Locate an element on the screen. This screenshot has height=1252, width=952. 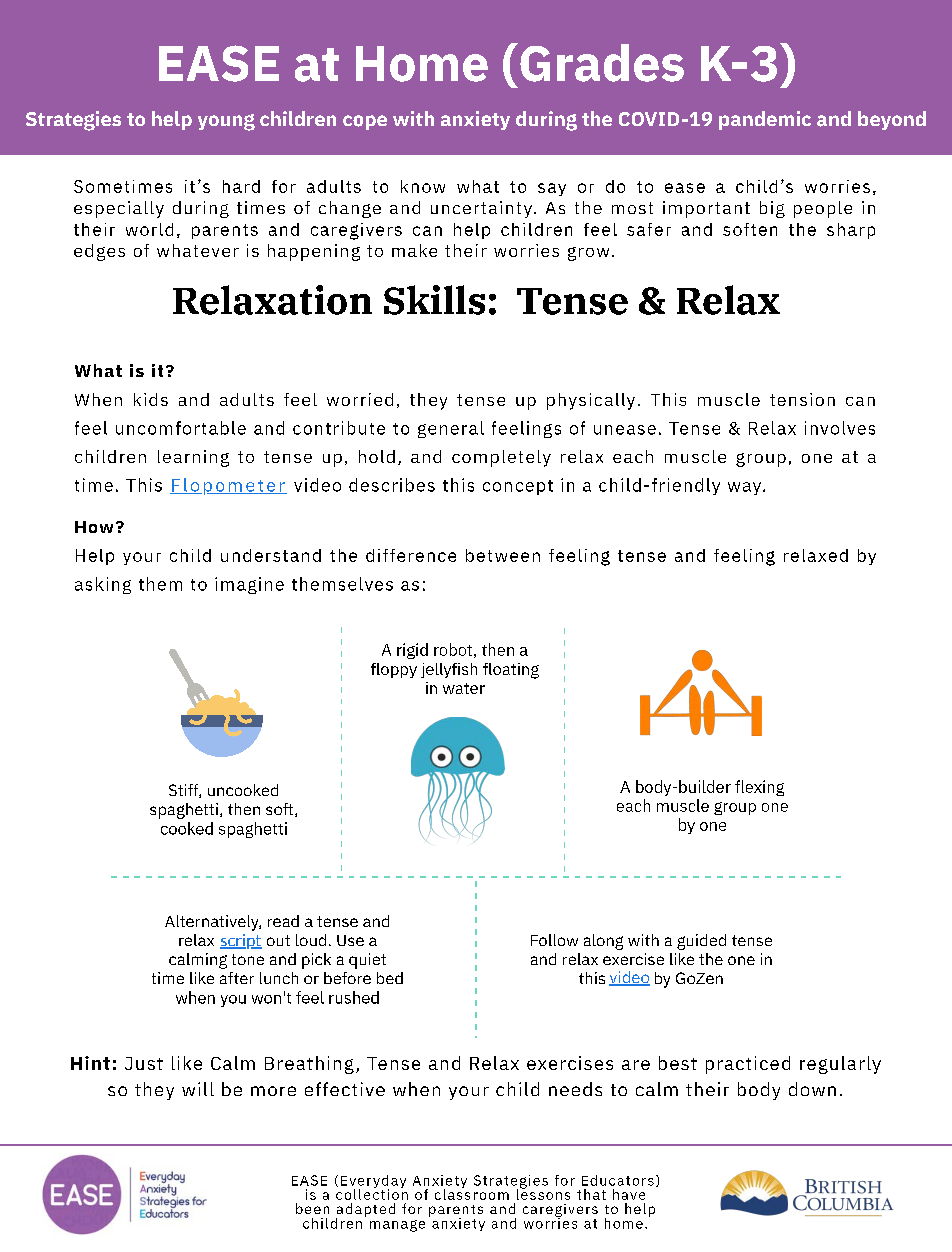
Follow is located at coordinates (554, 940).
